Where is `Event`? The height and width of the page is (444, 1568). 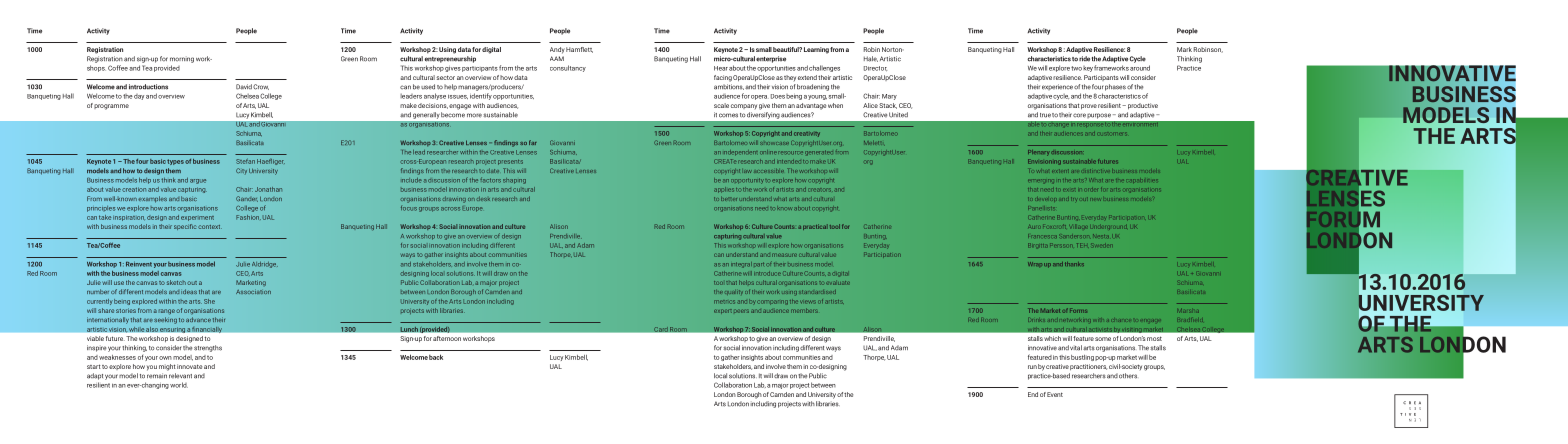
Event is located at coordinates (1055, 394).
